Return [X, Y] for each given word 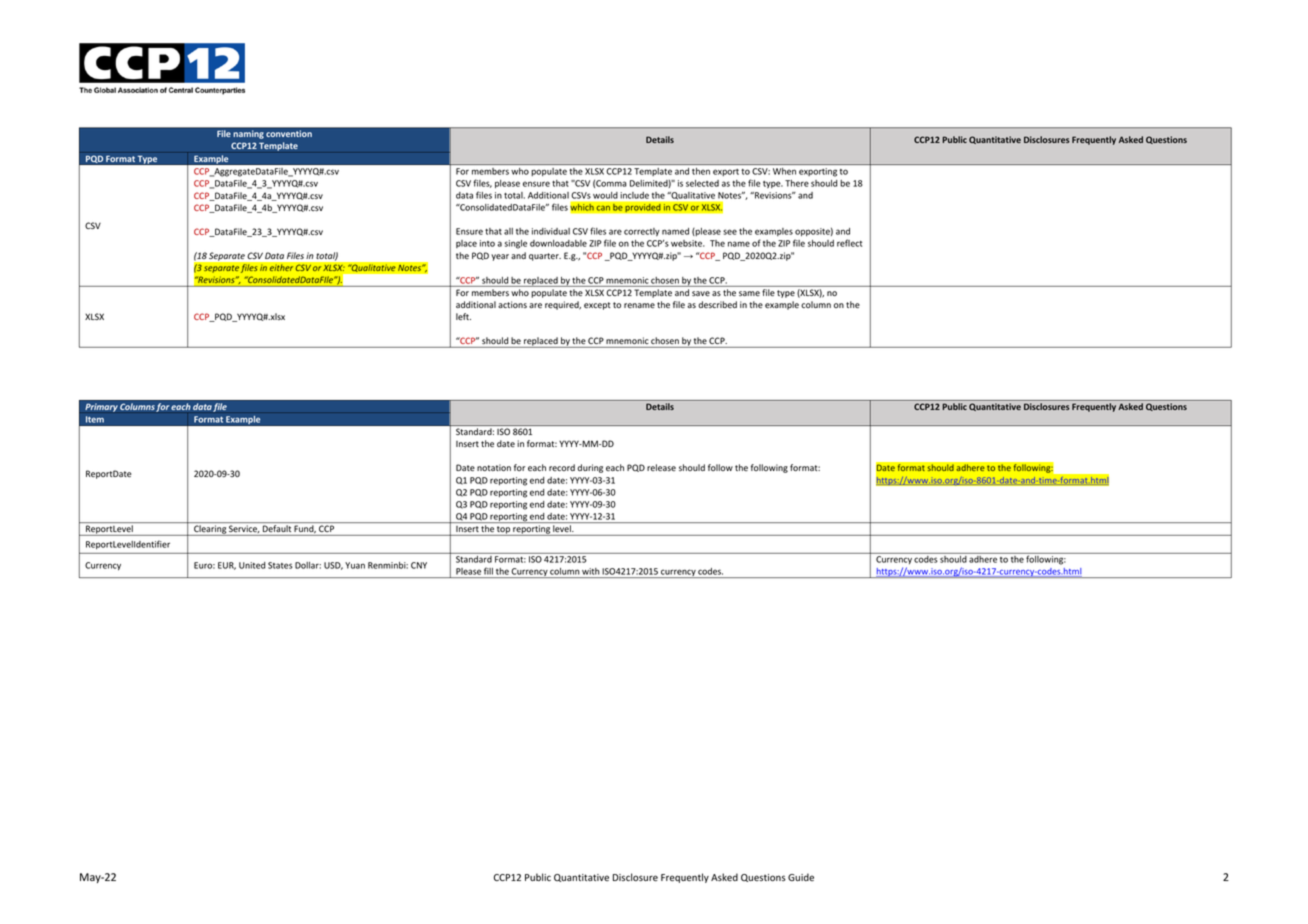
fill [488, 571]
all [508, 231]
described [717, 304]
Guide [801, 877]
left [463, 316]
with [590, 571]
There [797, 183]
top [503, 531]
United [252, 565]
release [661, 467]
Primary [101, 407]
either [281, 268]
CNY [419, 565]
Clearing [210, 530]
